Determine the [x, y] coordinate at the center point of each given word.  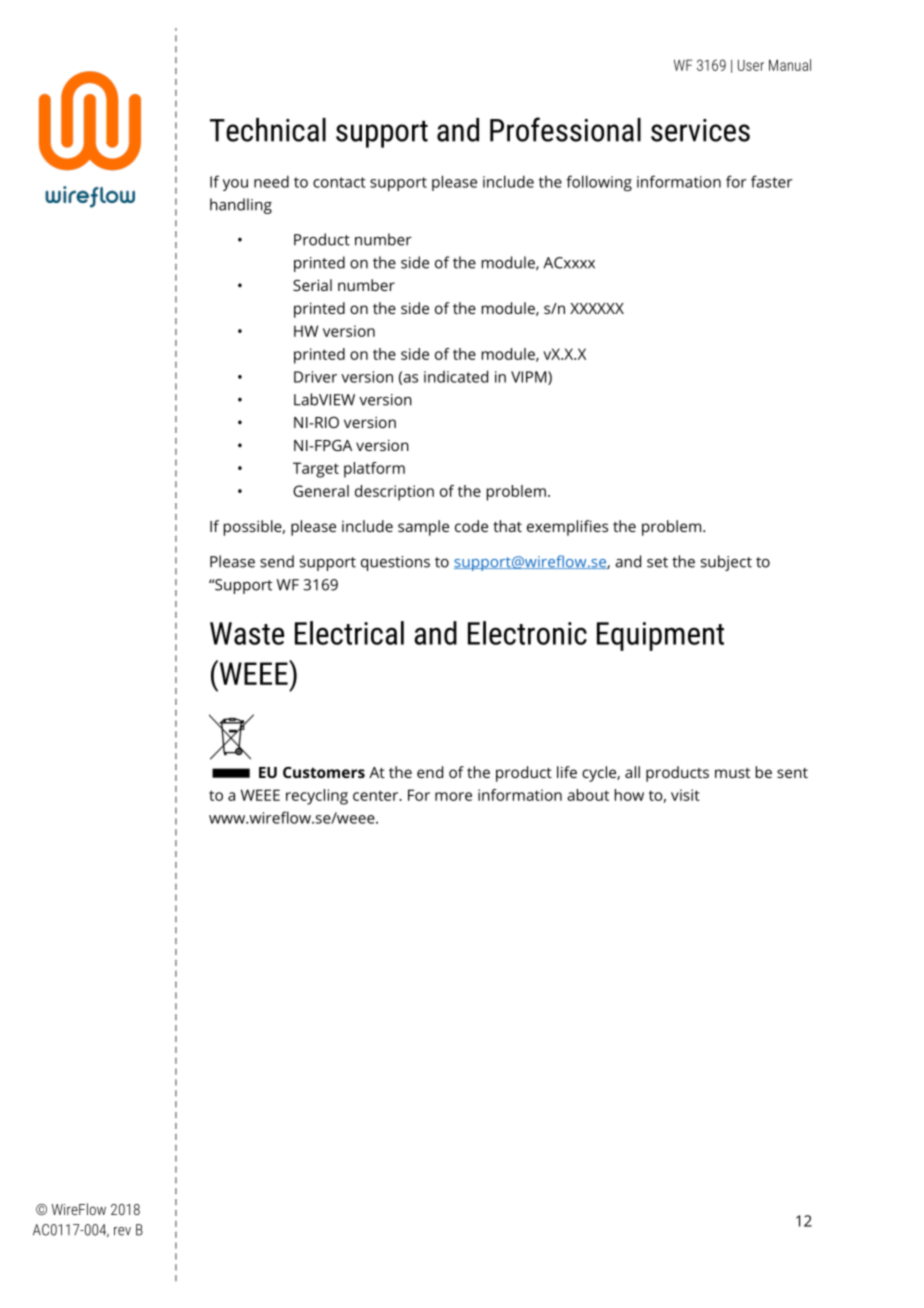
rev [122, 1231]
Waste [247, 633]
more [453, 796]
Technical [268, 130]
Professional [565, 129]
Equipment [660, 636]
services [700, 130]
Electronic [527, 633]
